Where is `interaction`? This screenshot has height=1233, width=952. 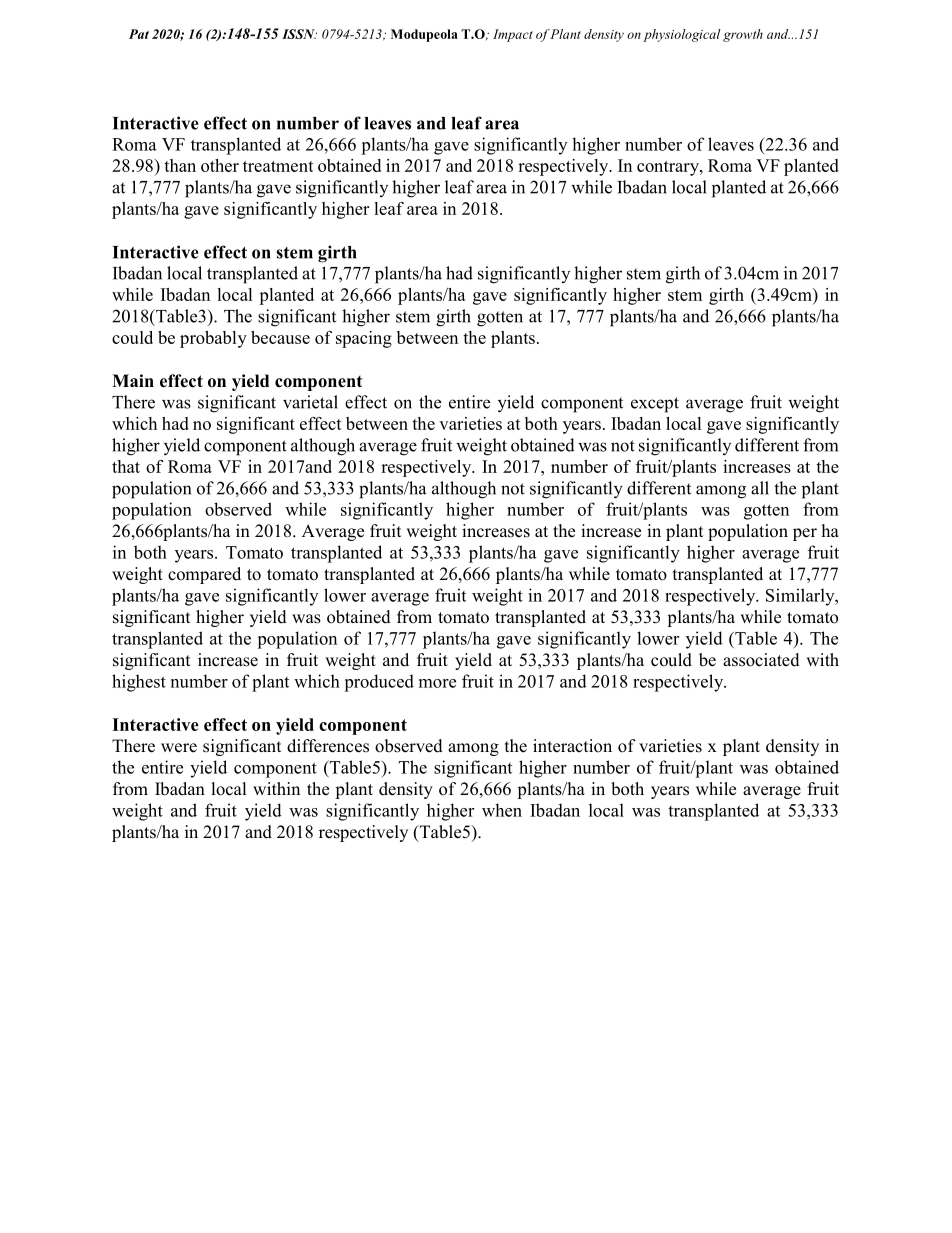 interaction is located at coordinates (572, 746).
